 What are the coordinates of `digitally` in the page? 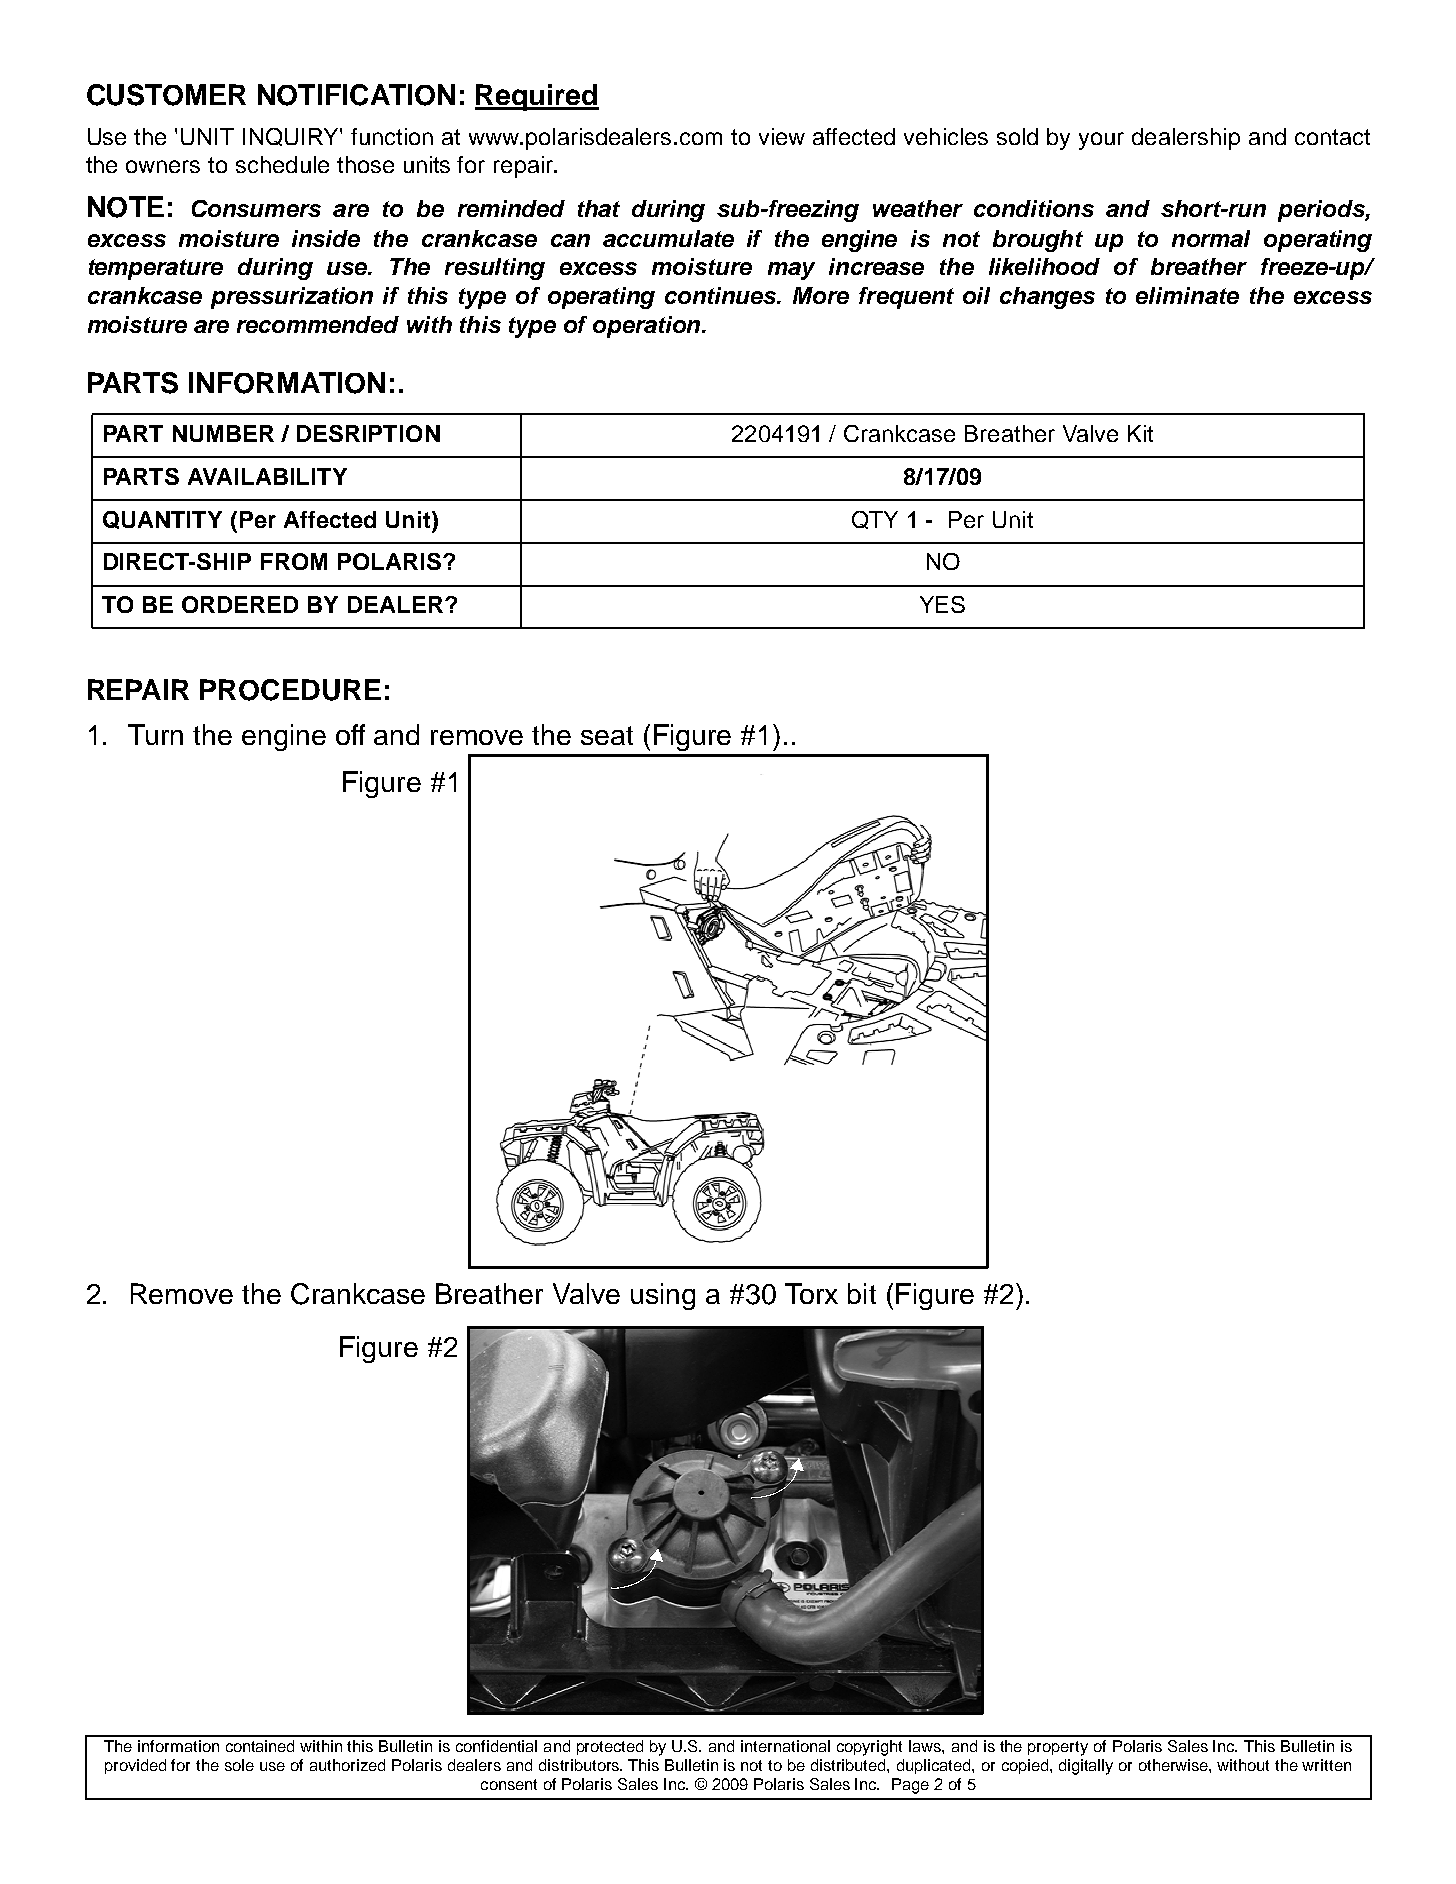 It's located at (1086, 1767).
